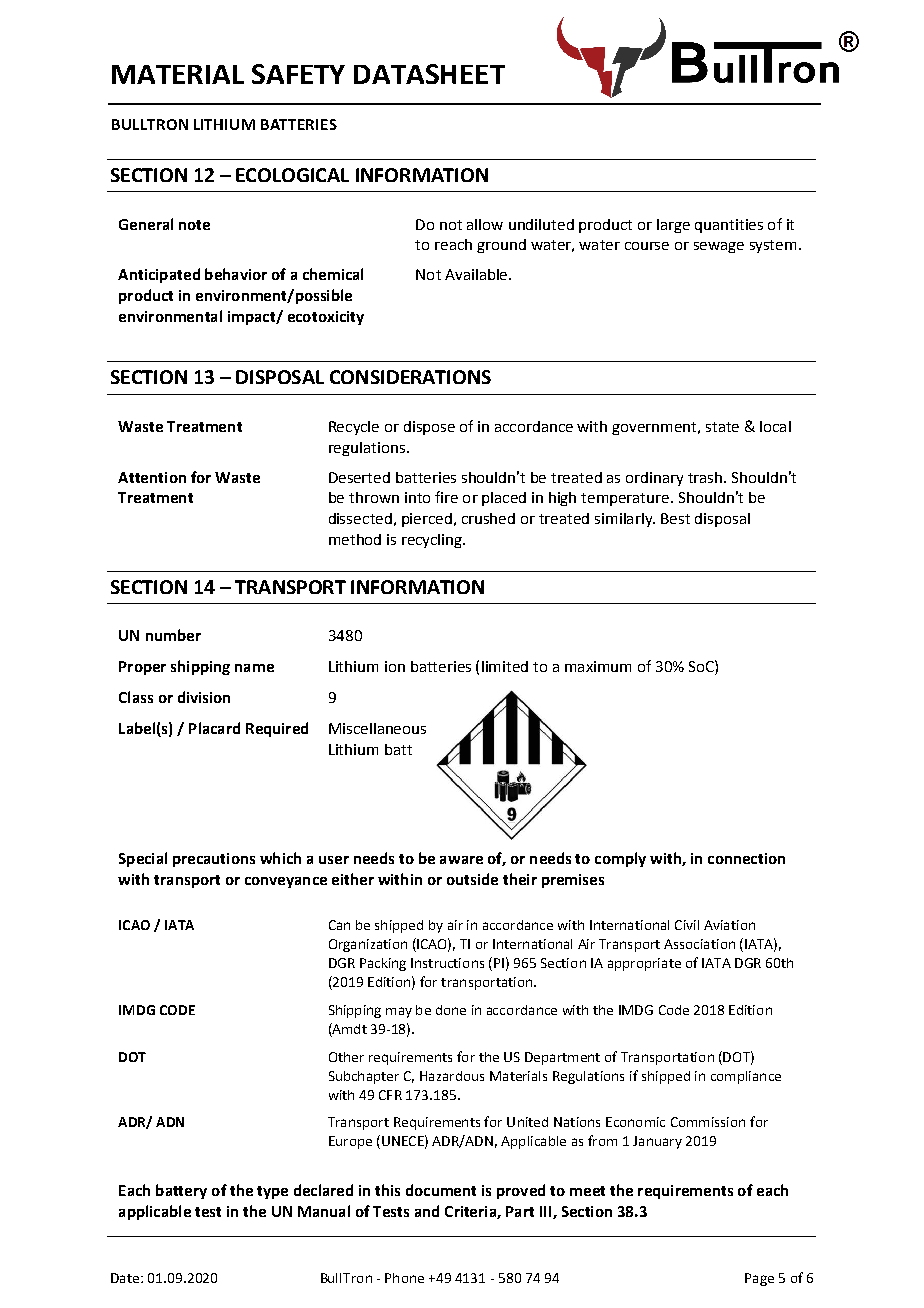 The image size is (924, 1308). Describe the element at coordinates (429, 74) in the document. I see `DATASHEET` at that location.
